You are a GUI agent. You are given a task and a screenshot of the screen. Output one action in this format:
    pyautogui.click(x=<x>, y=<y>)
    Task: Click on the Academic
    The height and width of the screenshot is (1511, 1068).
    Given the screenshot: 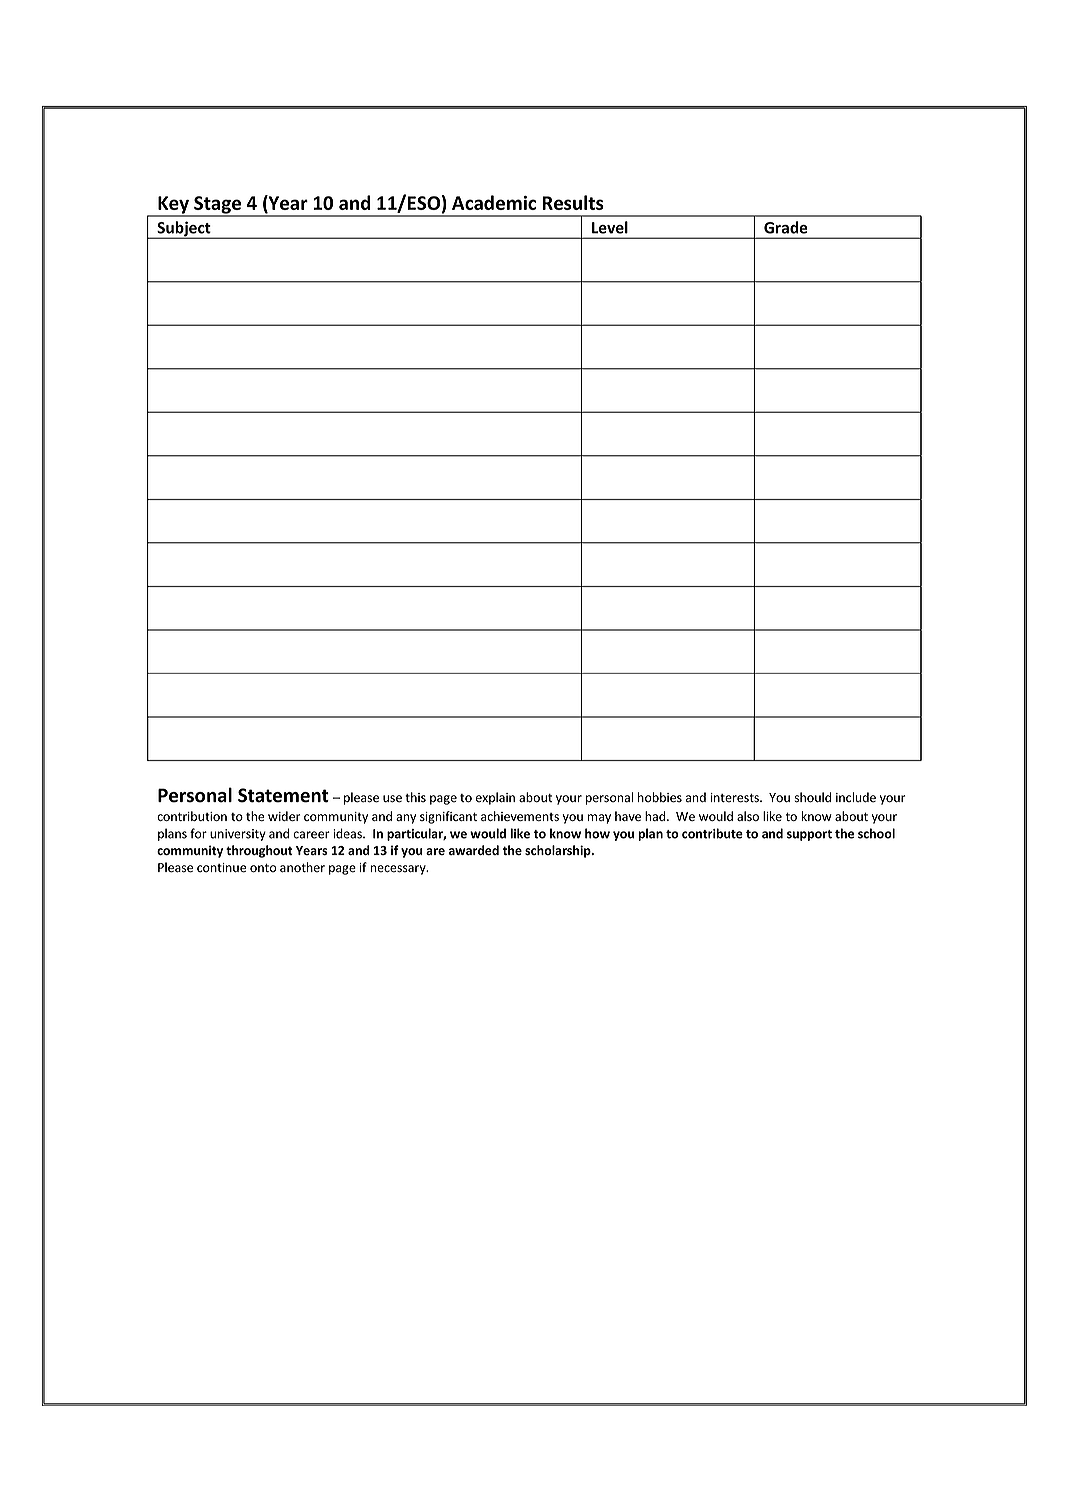 What is the action you would take?
    pyautogui.click(x=494, y=202)
